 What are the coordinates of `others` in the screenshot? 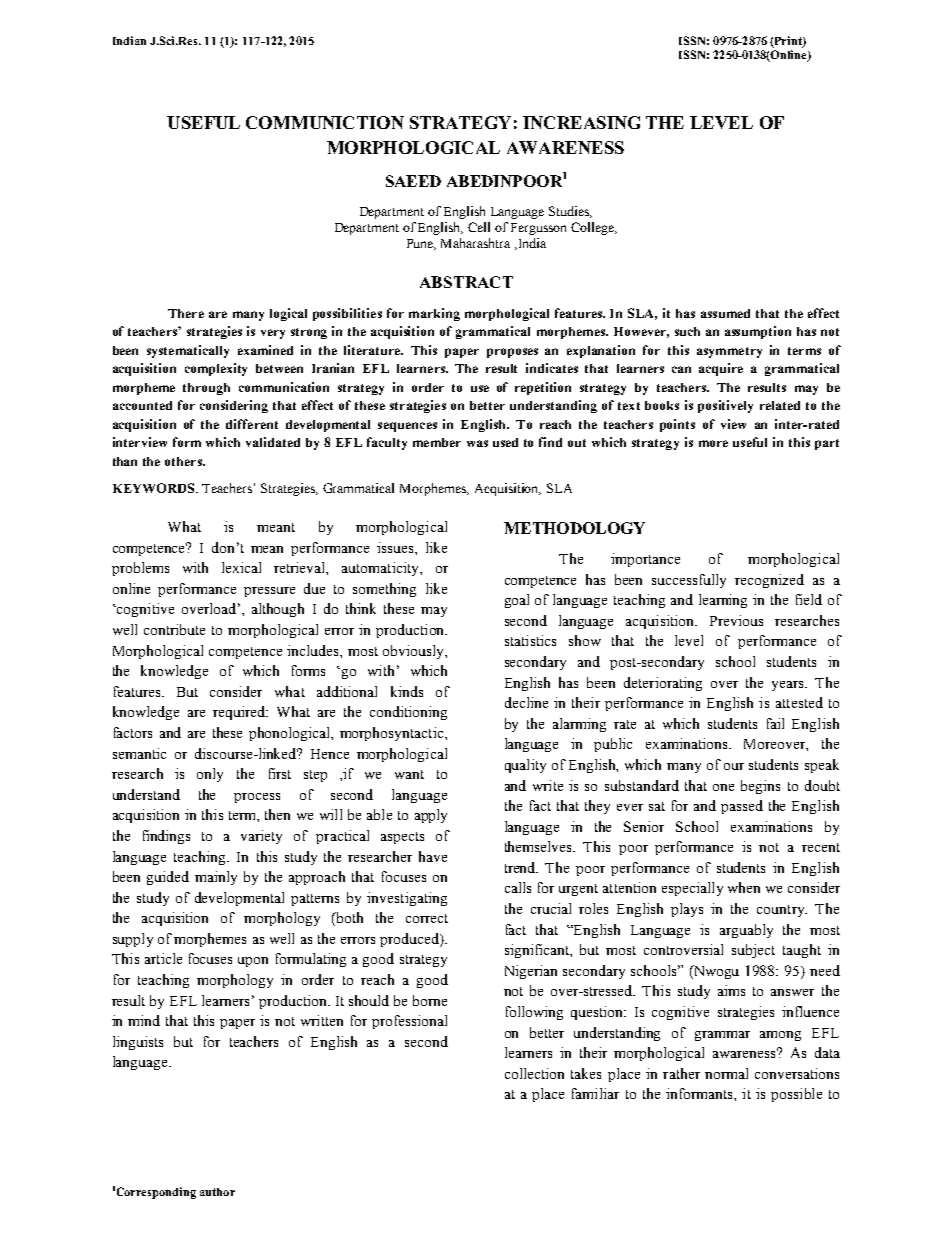 It's located at (184, 461).
